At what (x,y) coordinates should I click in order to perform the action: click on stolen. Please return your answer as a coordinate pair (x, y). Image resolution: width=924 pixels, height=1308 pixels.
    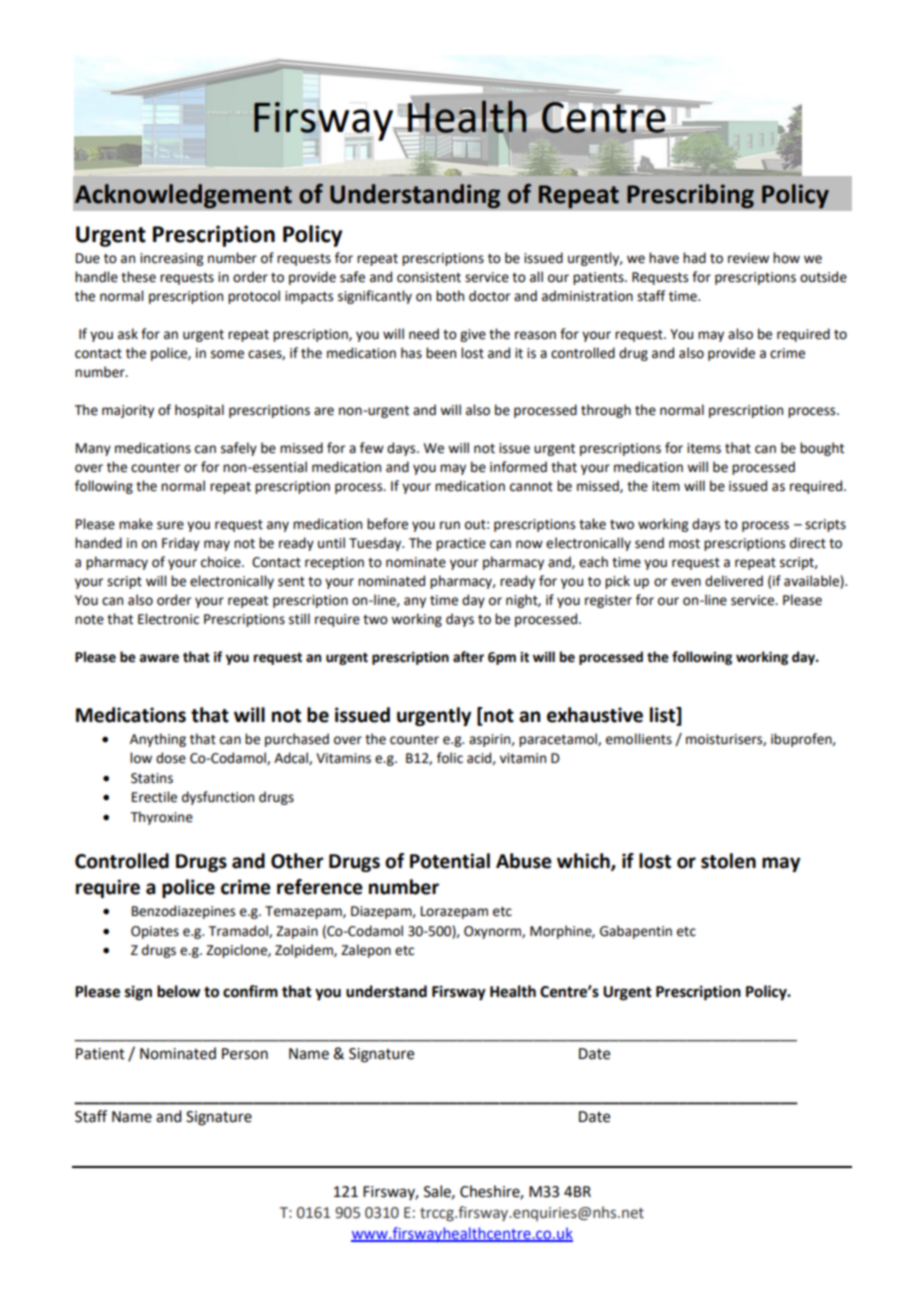
    Looking at the image, I should click on (728, 861).
